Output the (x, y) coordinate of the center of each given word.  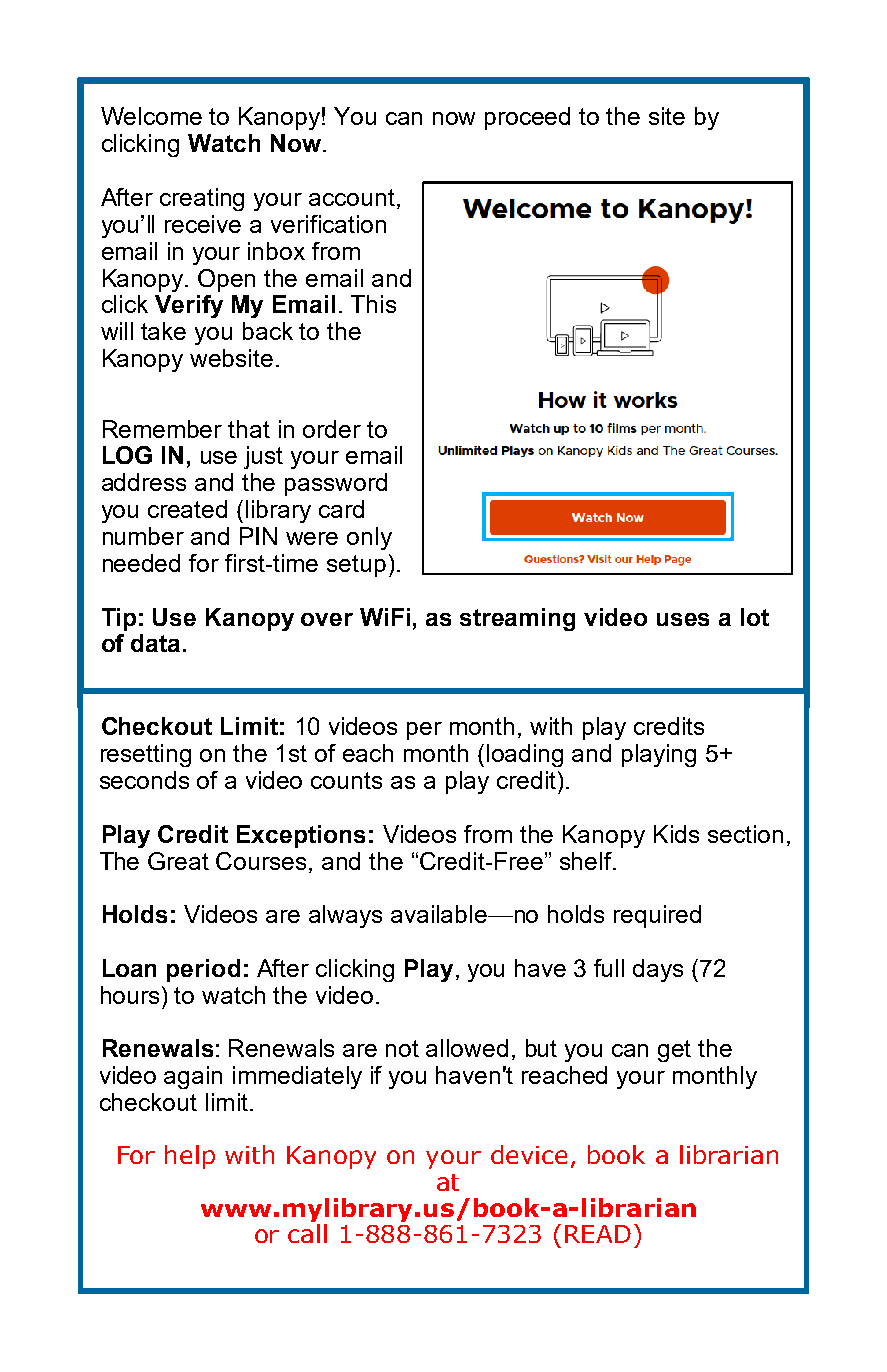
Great (178, 861)
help (190, 1157)
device (529, 1154)
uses (683, 619)
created (187, 509)
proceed (527, 118)
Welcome (151, 116)
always (345, 916)
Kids (676, 834)
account (352, 197)
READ (598, 1234)
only (369, 538)
